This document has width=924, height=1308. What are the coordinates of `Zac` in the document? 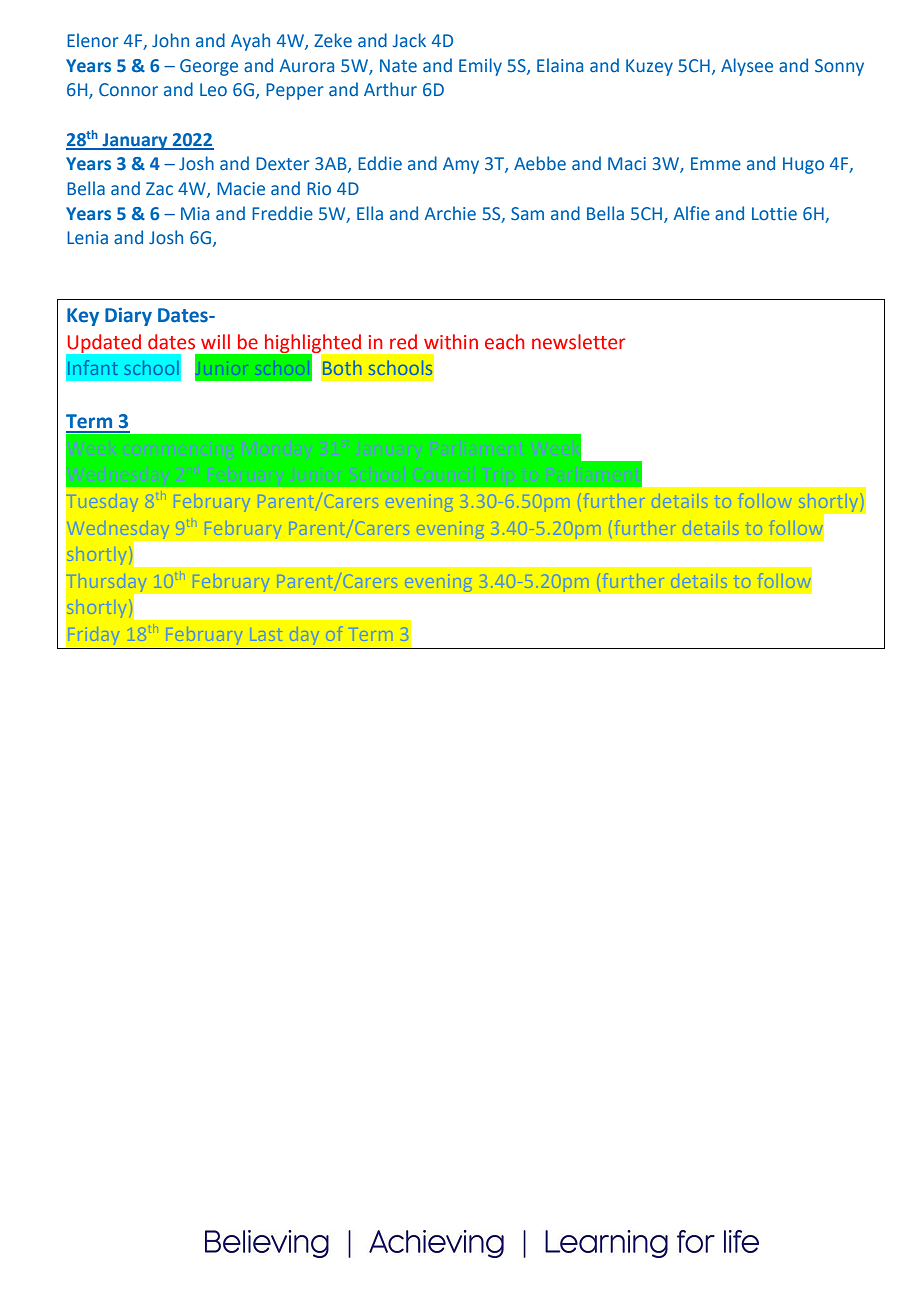 It's located at (159, 188).
